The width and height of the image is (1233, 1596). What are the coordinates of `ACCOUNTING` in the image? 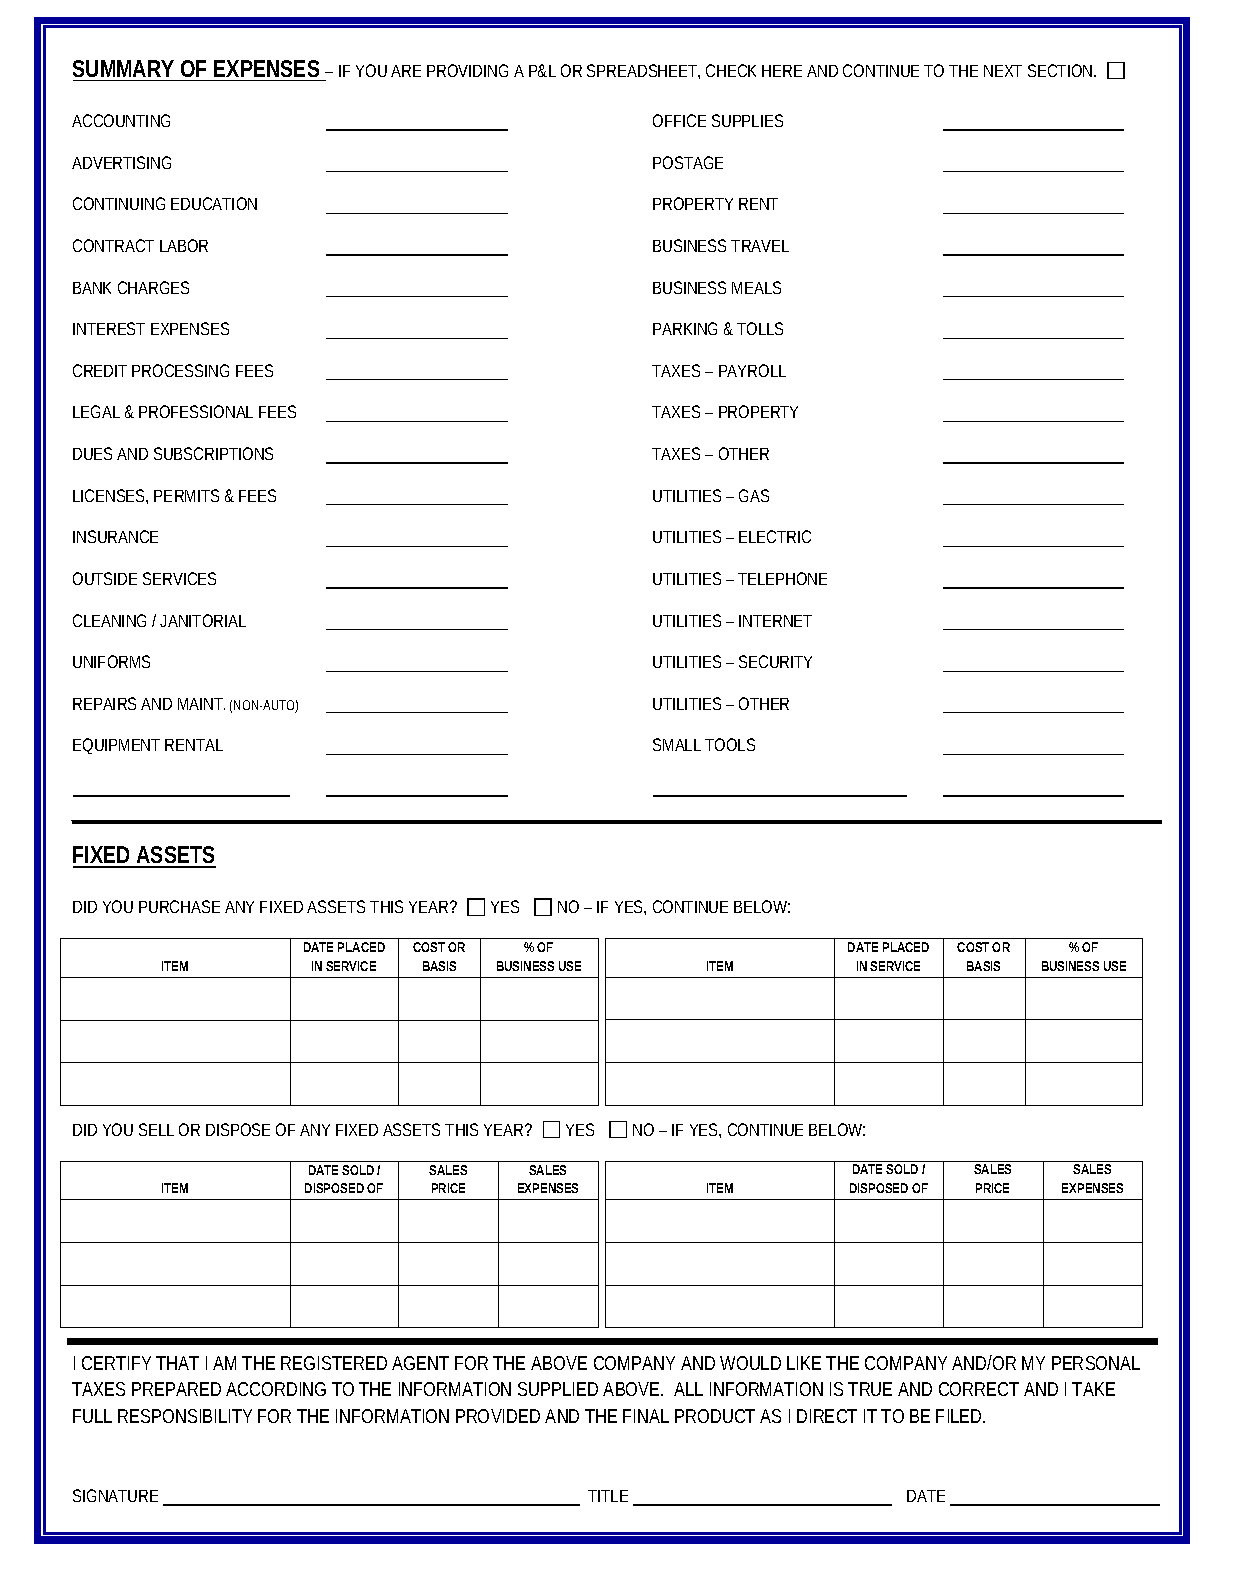 It's located at (121, 120).
